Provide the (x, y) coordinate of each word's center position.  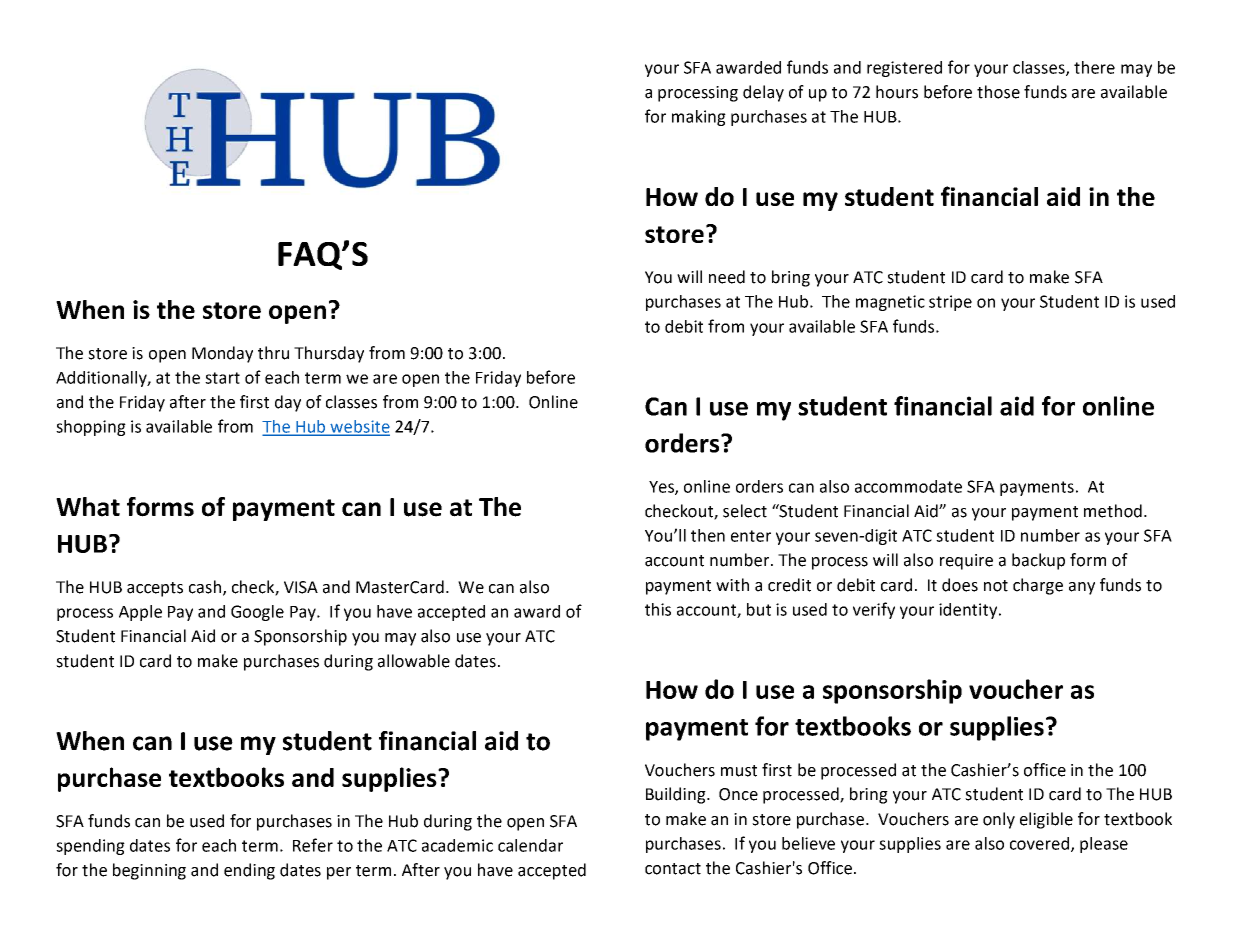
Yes (662, 488)
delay (763, 93)
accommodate (908, 486)
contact (673, 869)
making (699, 118)
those (998, 92)
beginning (149, 871)
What (88, 507)
